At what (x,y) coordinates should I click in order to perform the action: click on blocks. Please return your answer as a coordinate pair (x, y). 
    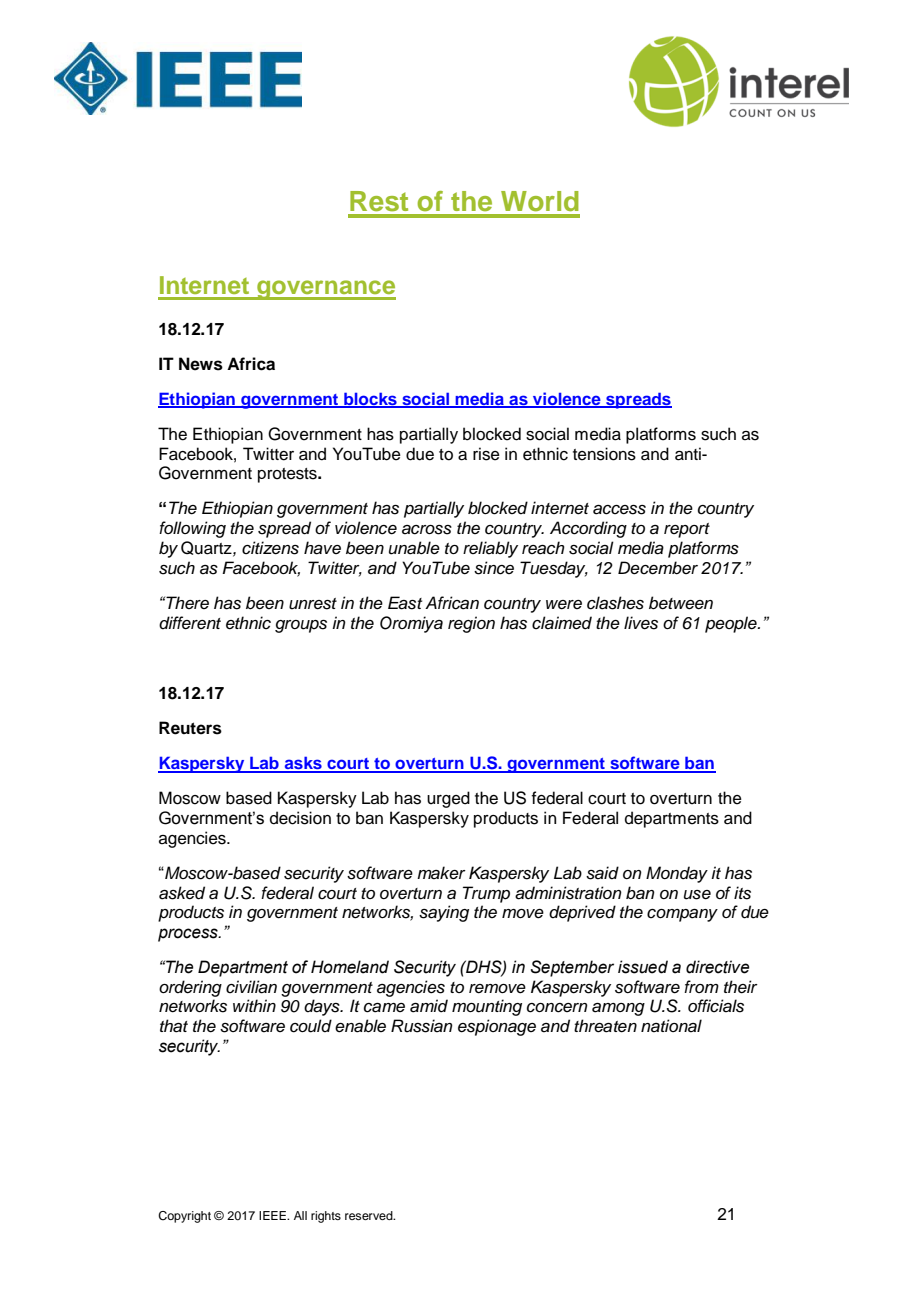
    Looking at the image, I should click on (370, 399).
